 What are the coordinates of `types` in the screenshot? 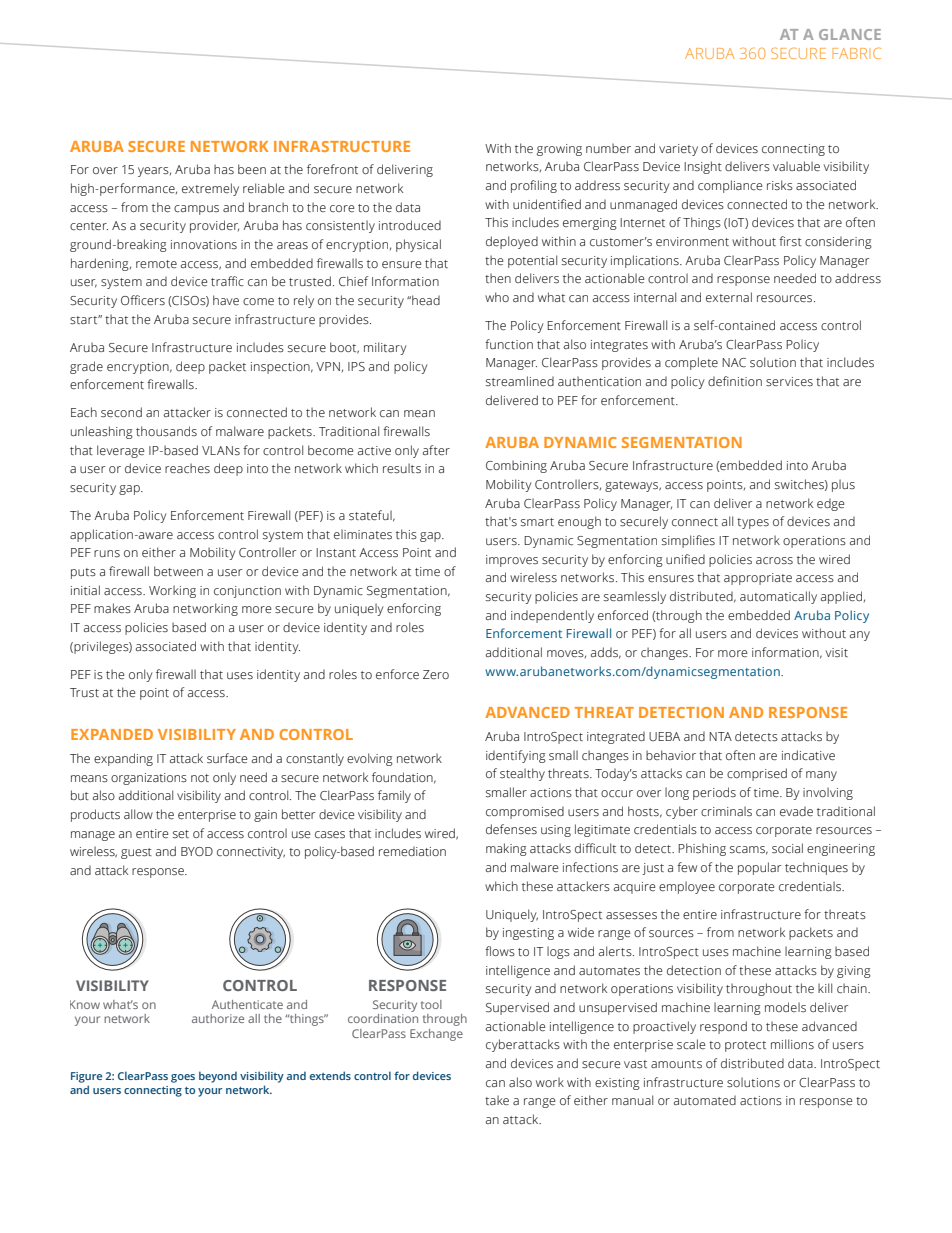 It's located at (753, 523).
